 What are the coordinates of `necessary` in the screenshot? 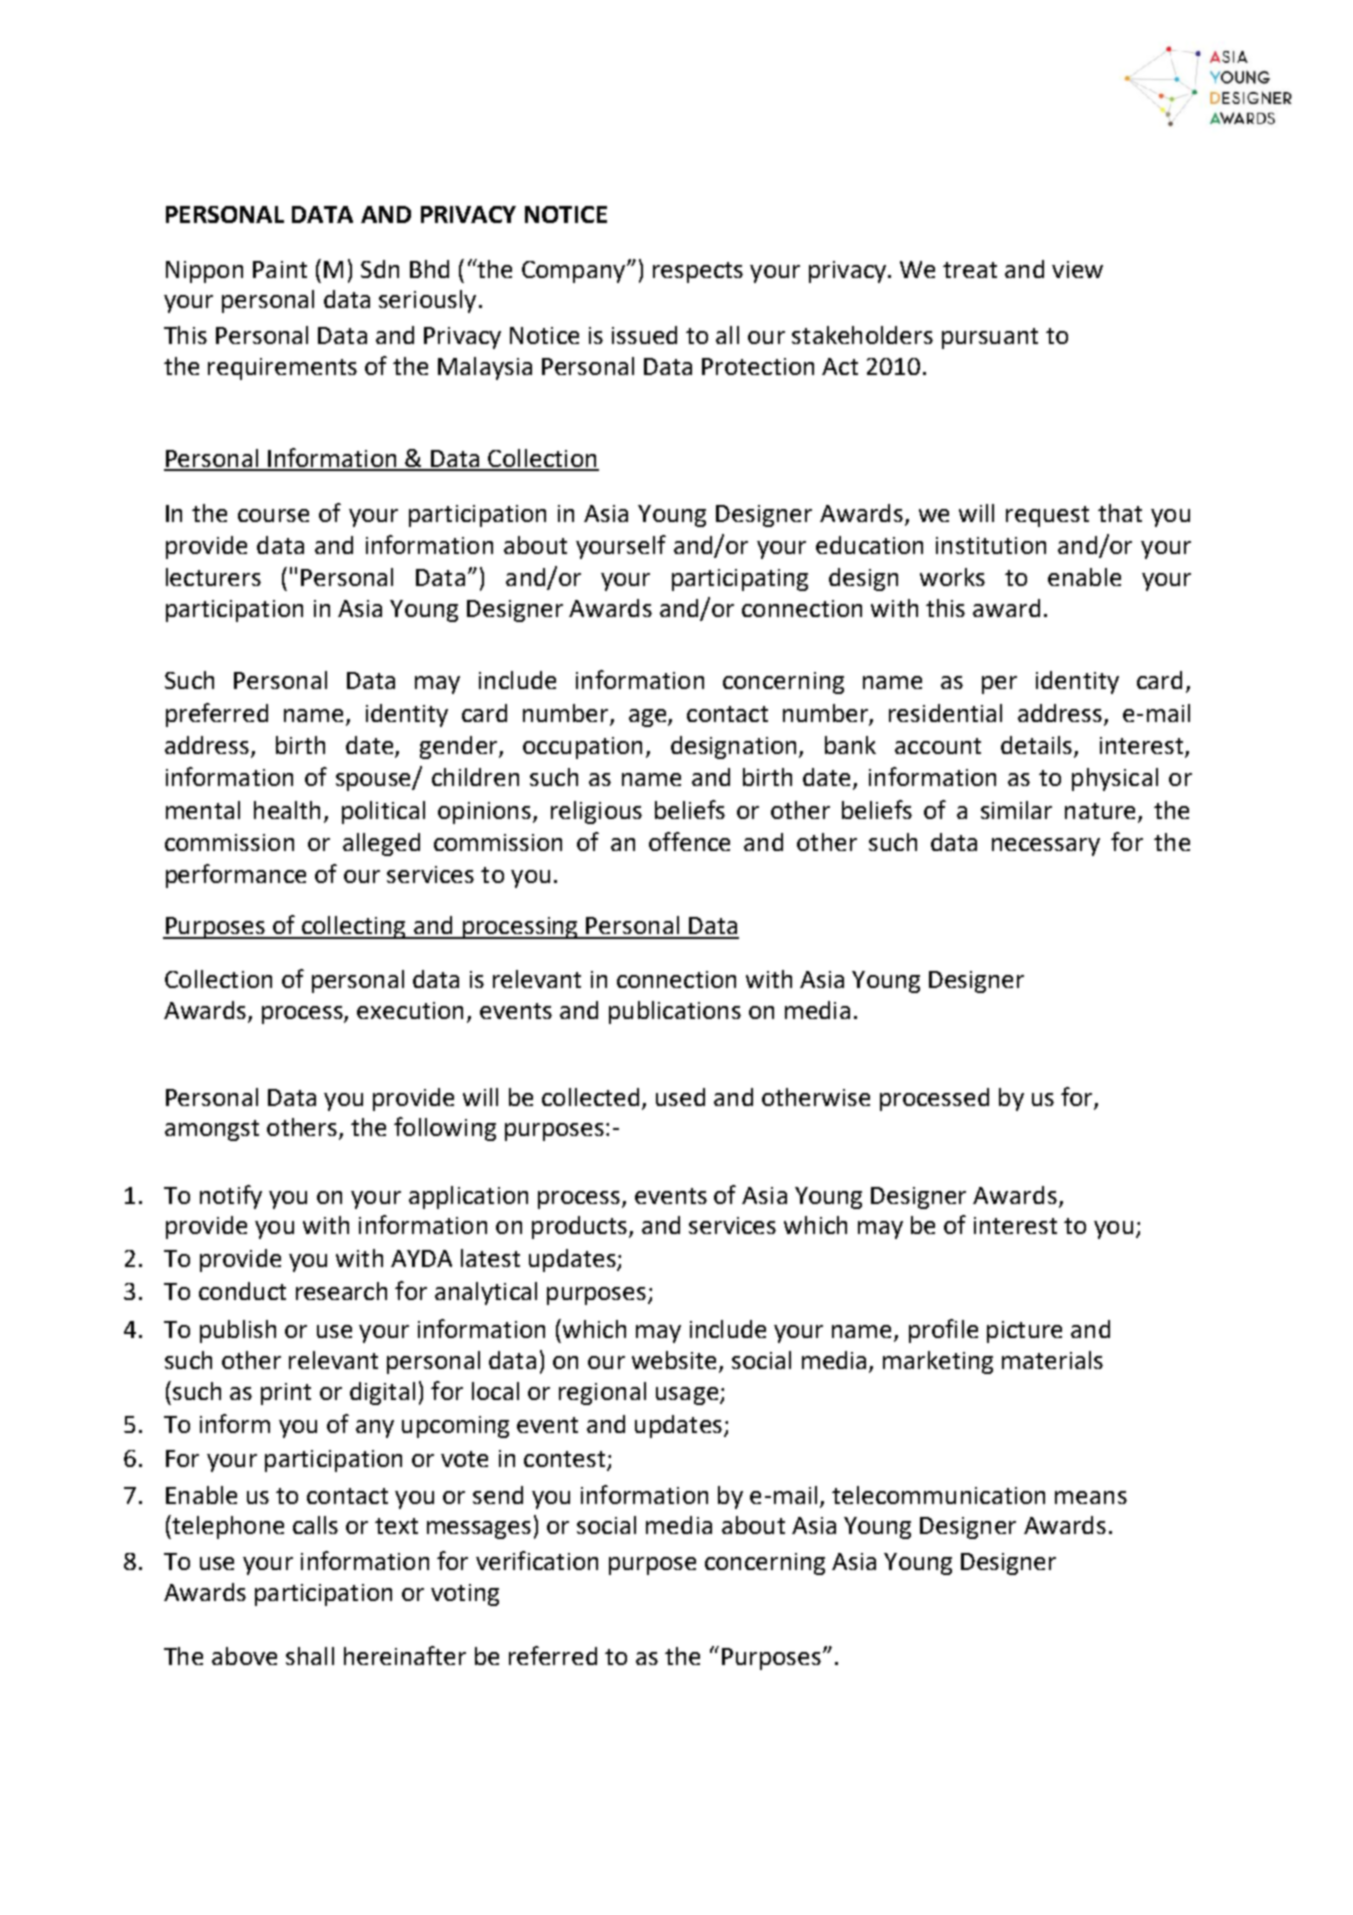 It's located at (1046, 847).
